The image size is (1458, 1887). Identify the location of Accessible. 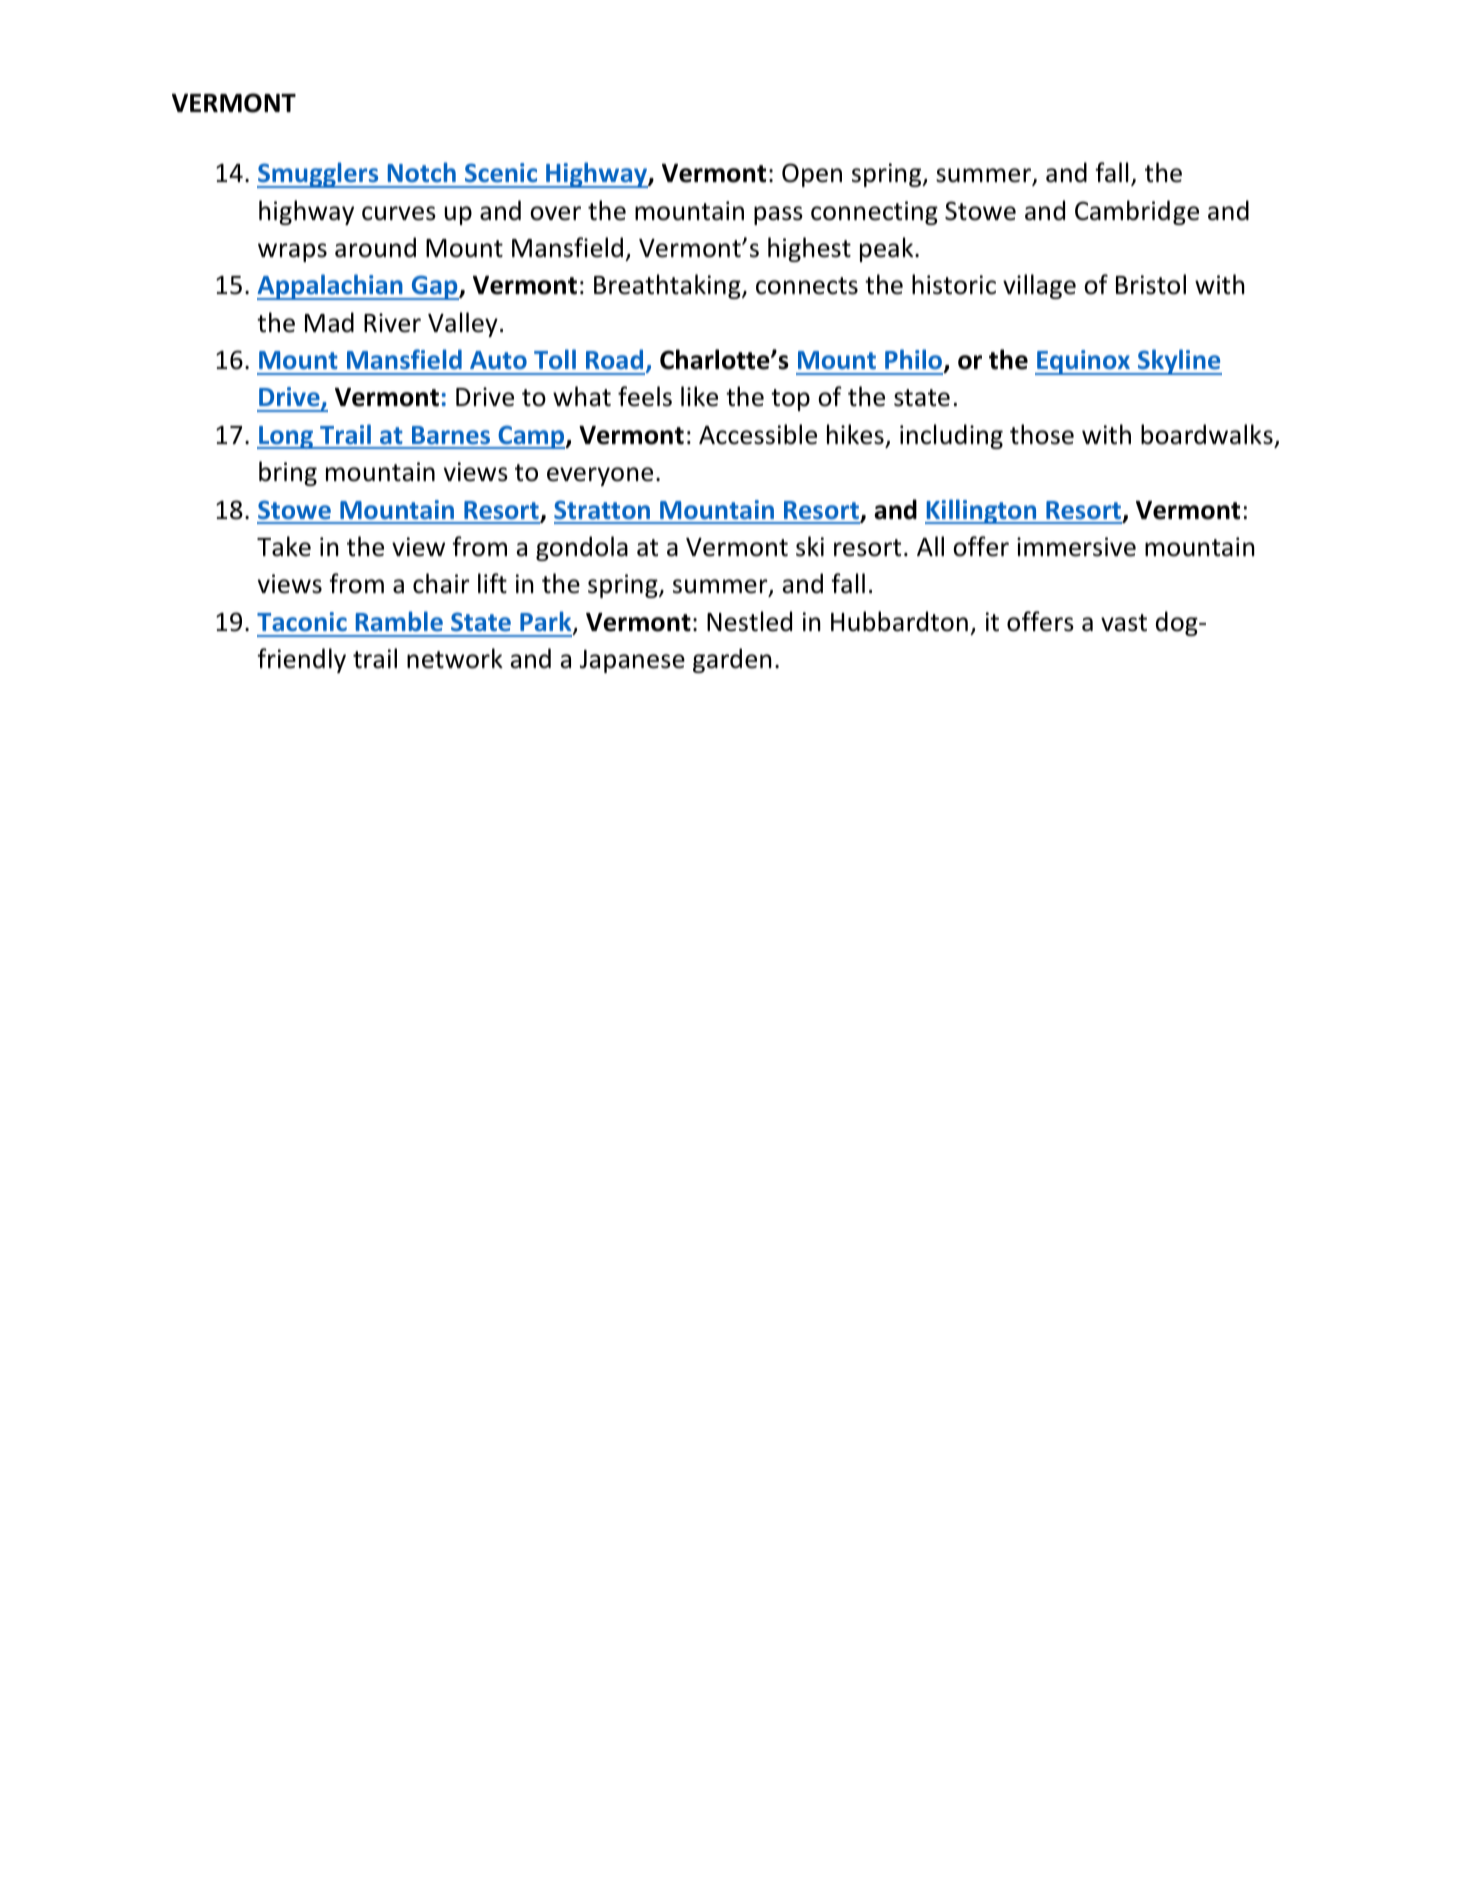
(758, 434).
